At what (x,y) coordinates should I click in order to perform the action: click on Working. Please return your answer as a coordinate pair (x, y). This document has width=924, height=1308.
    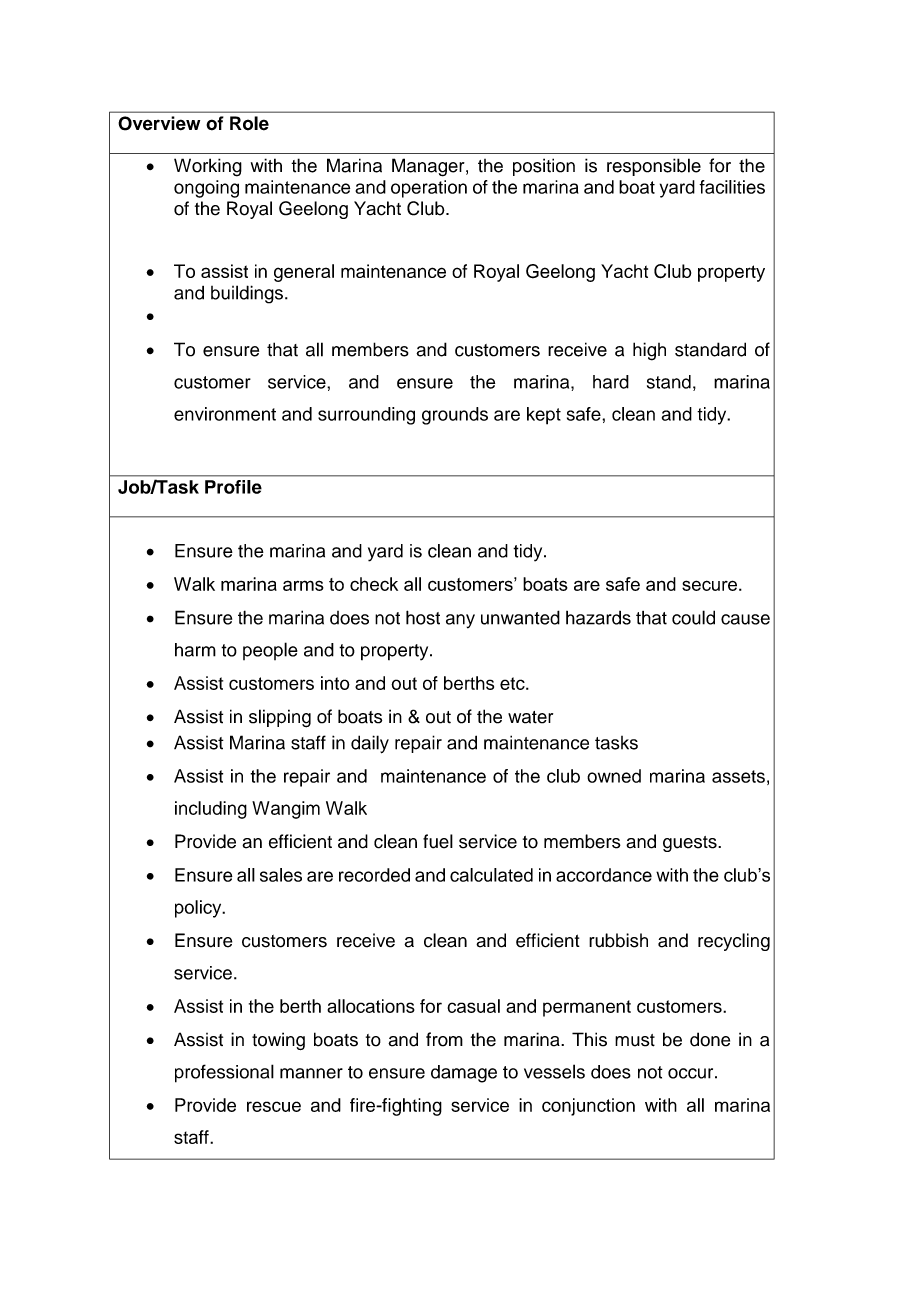
    Looking at the image, I should click on (208, 167).
